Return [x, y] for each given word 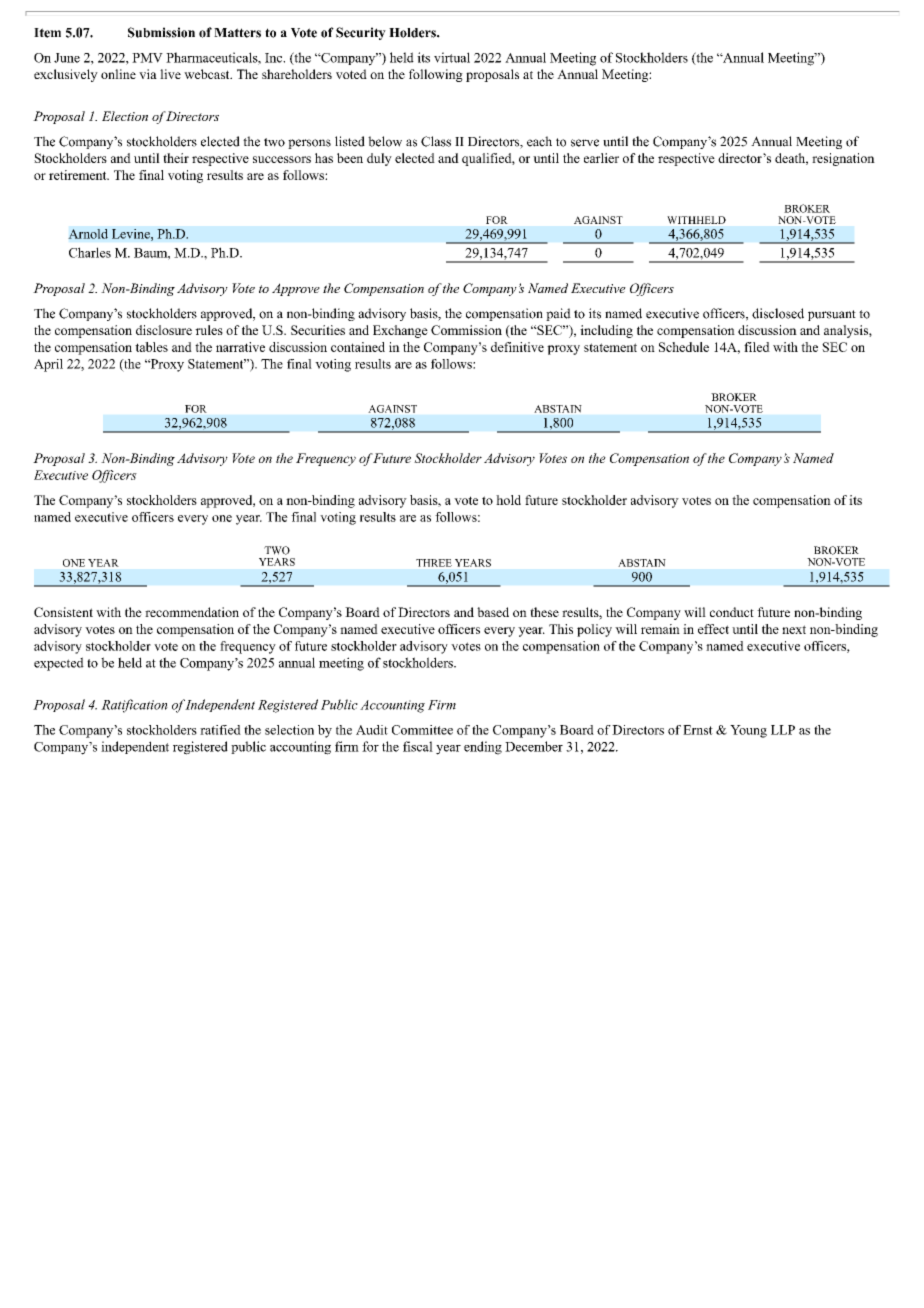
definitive [517, 347]
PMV [147, 58]
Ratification [134, 706]
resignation [843, 159]
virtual [452, 57]
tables [151, 347]
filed [757, 347]
